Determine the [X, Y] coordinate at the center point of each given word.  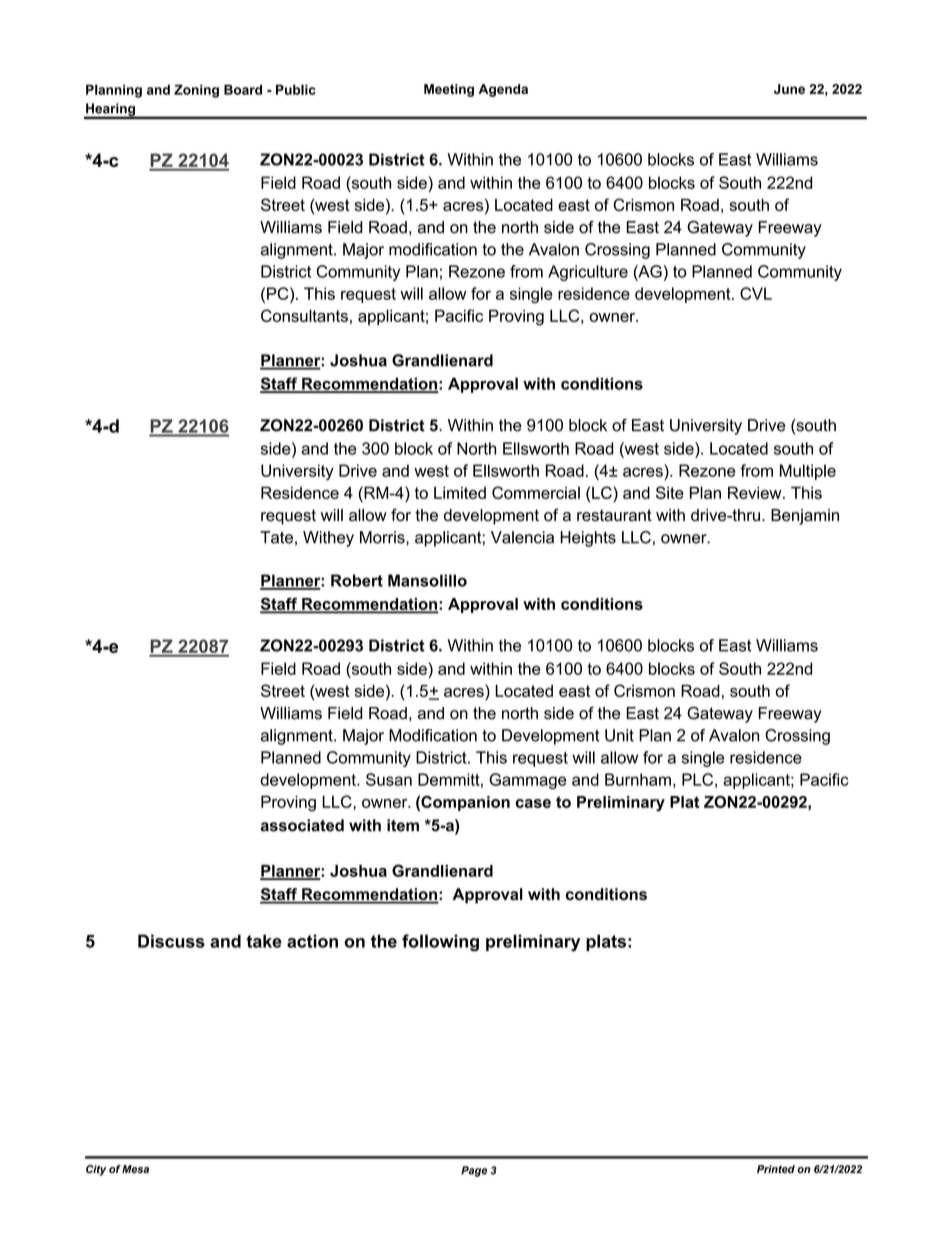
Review [756, 492]
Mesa [135, 1169]
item [403, 825]
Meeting [449, 90]
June [789, 89]
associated [302, 825]
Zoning [196, 91]
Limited [460, 493]
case [533, 803]
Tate [276, 537]
